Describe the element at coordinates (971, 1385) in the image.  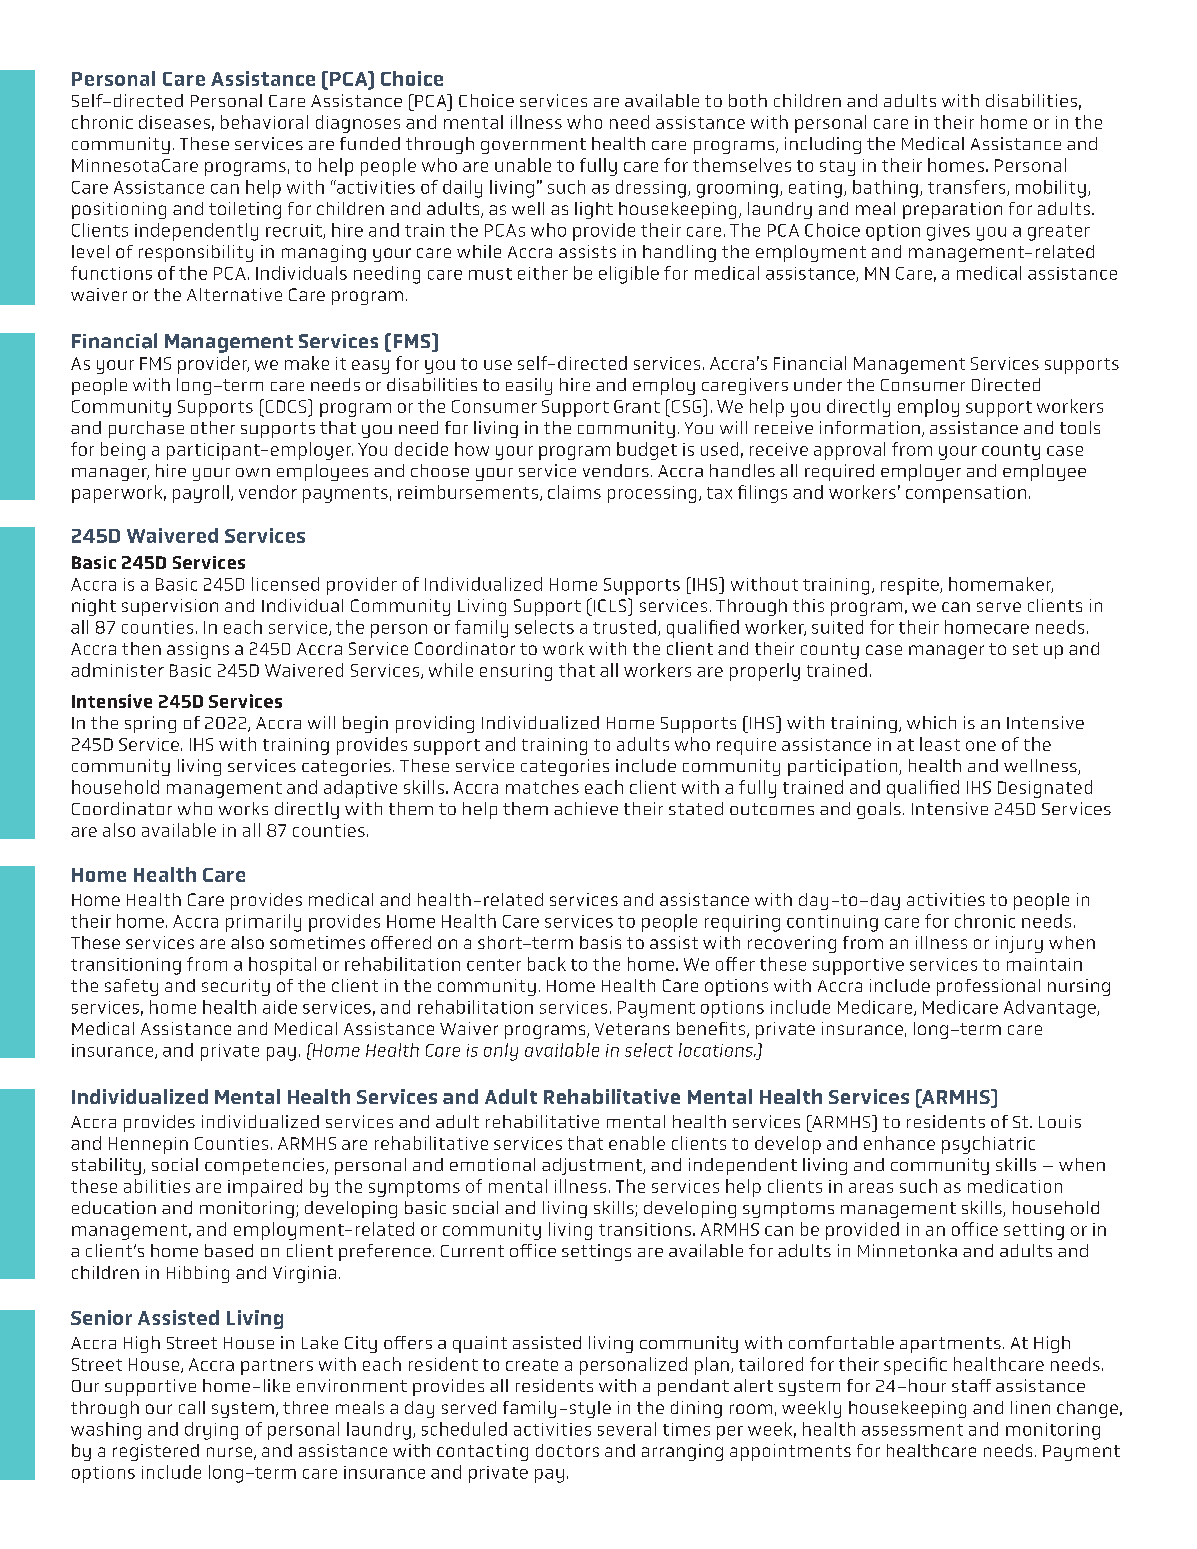
I see `staff` at that location.
